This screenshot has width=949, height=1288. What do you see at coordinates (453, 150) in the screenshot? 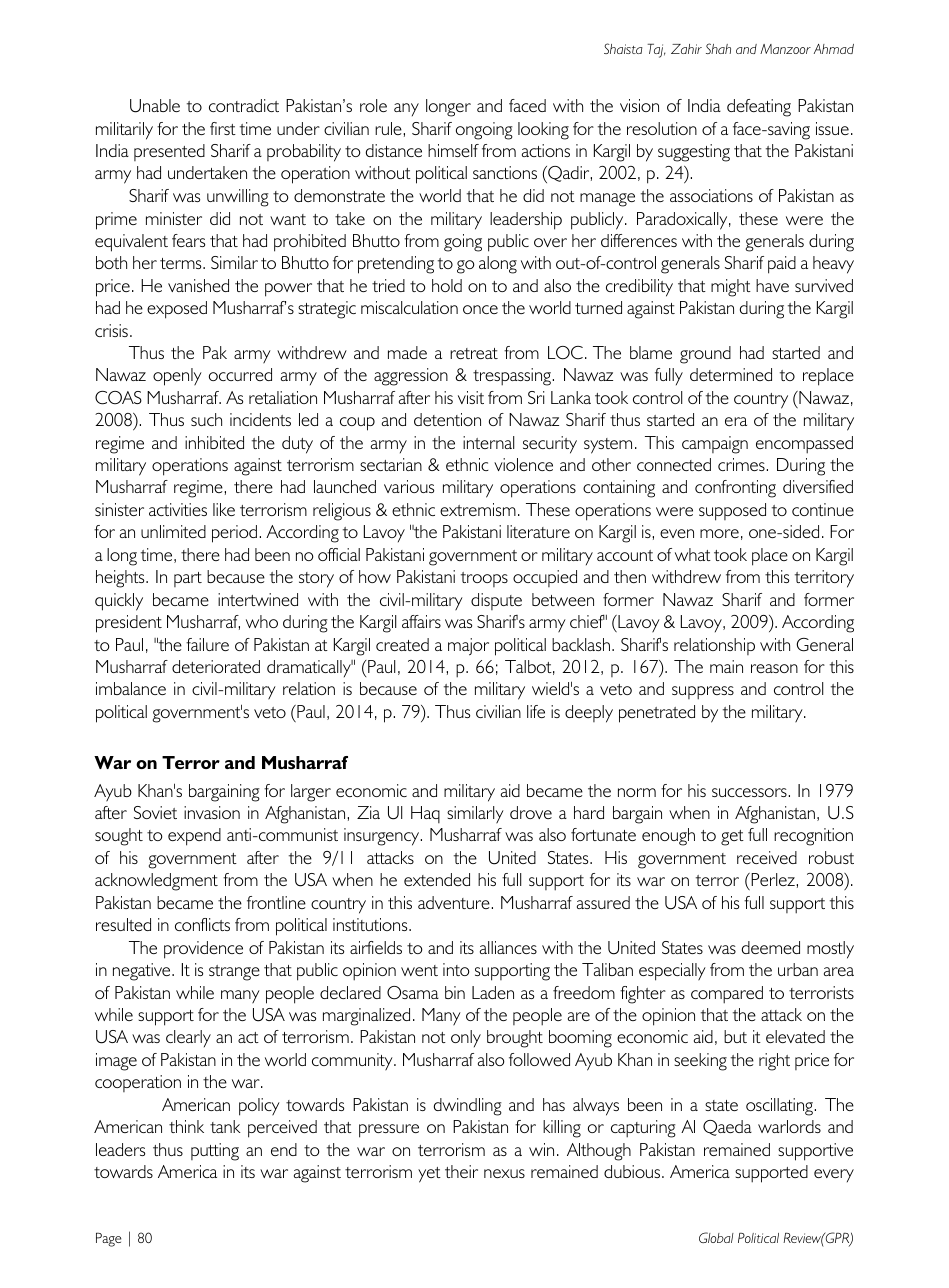
I see `himself` at bounding box center [453, 150].
